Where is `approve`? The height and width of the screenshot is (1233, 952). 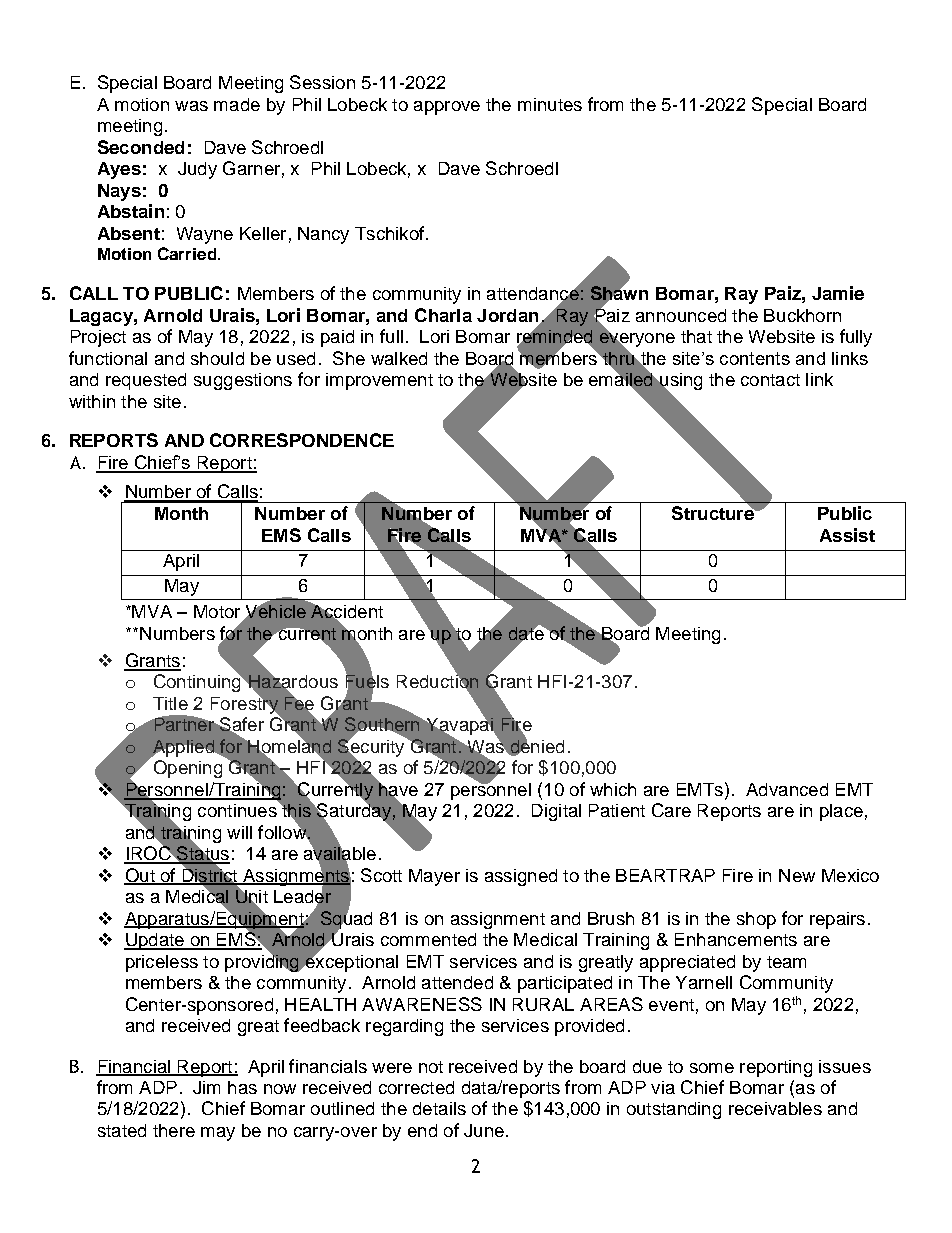 approve is located at coordinates (447, 108).
